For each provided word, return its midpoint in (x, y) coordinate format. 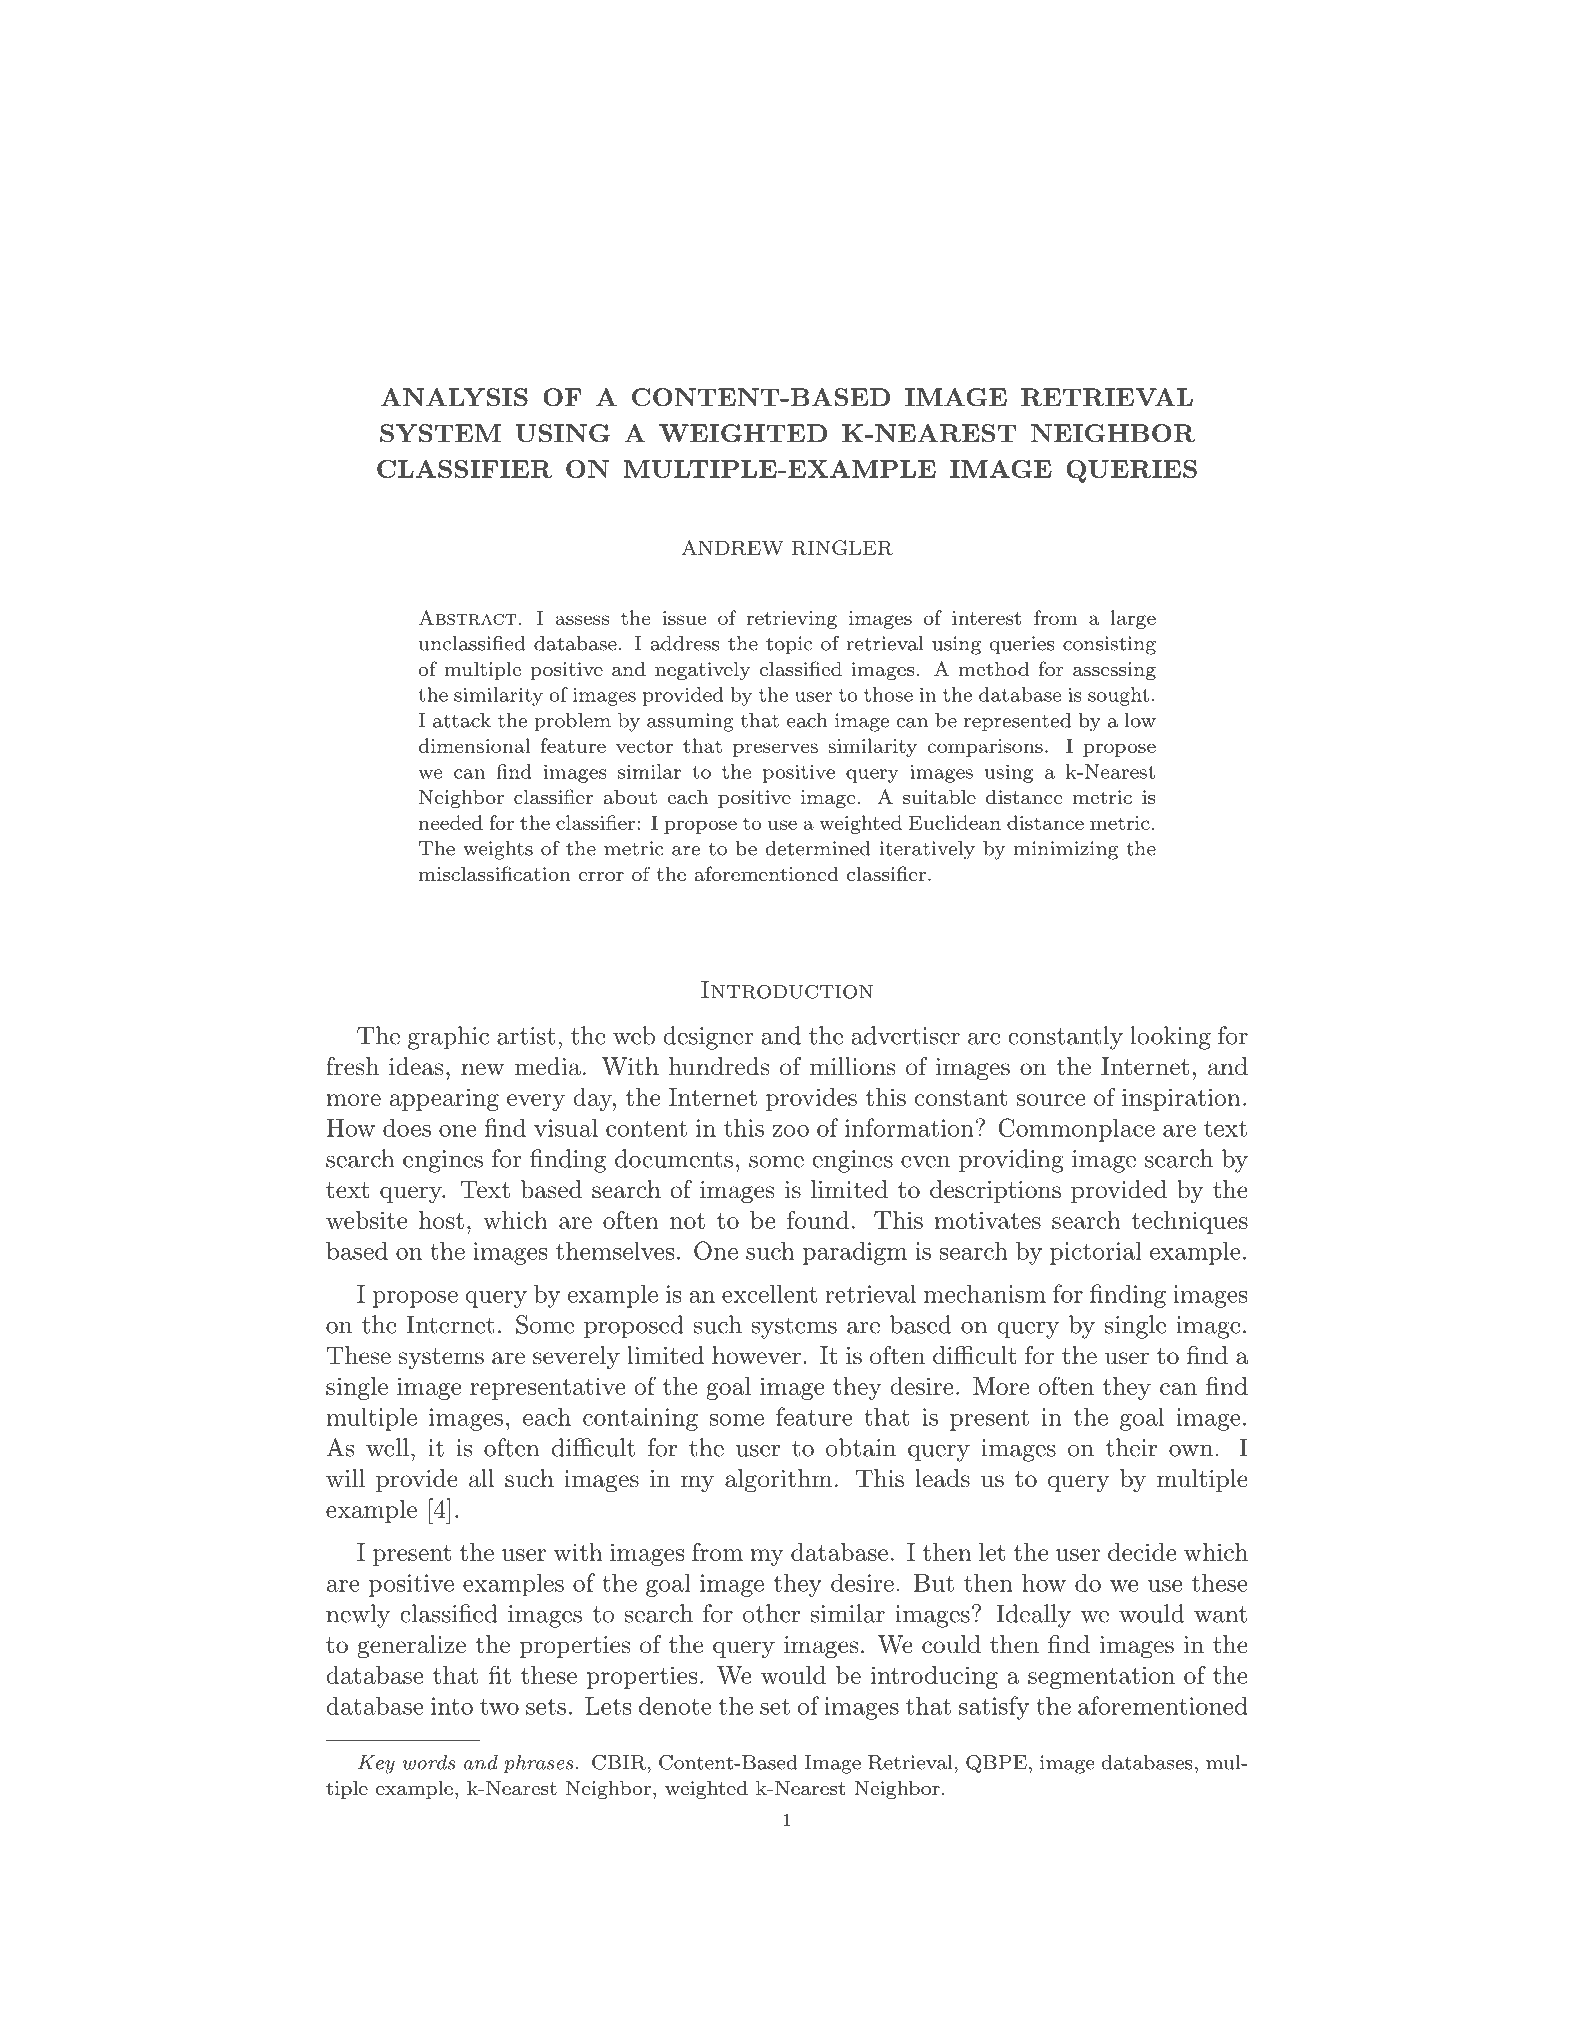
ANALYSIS (454, 397)
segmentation (1101, 1677)
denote (675, 1705)
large (1133, 619)
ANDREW (732, 547)
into (452, 1706)
